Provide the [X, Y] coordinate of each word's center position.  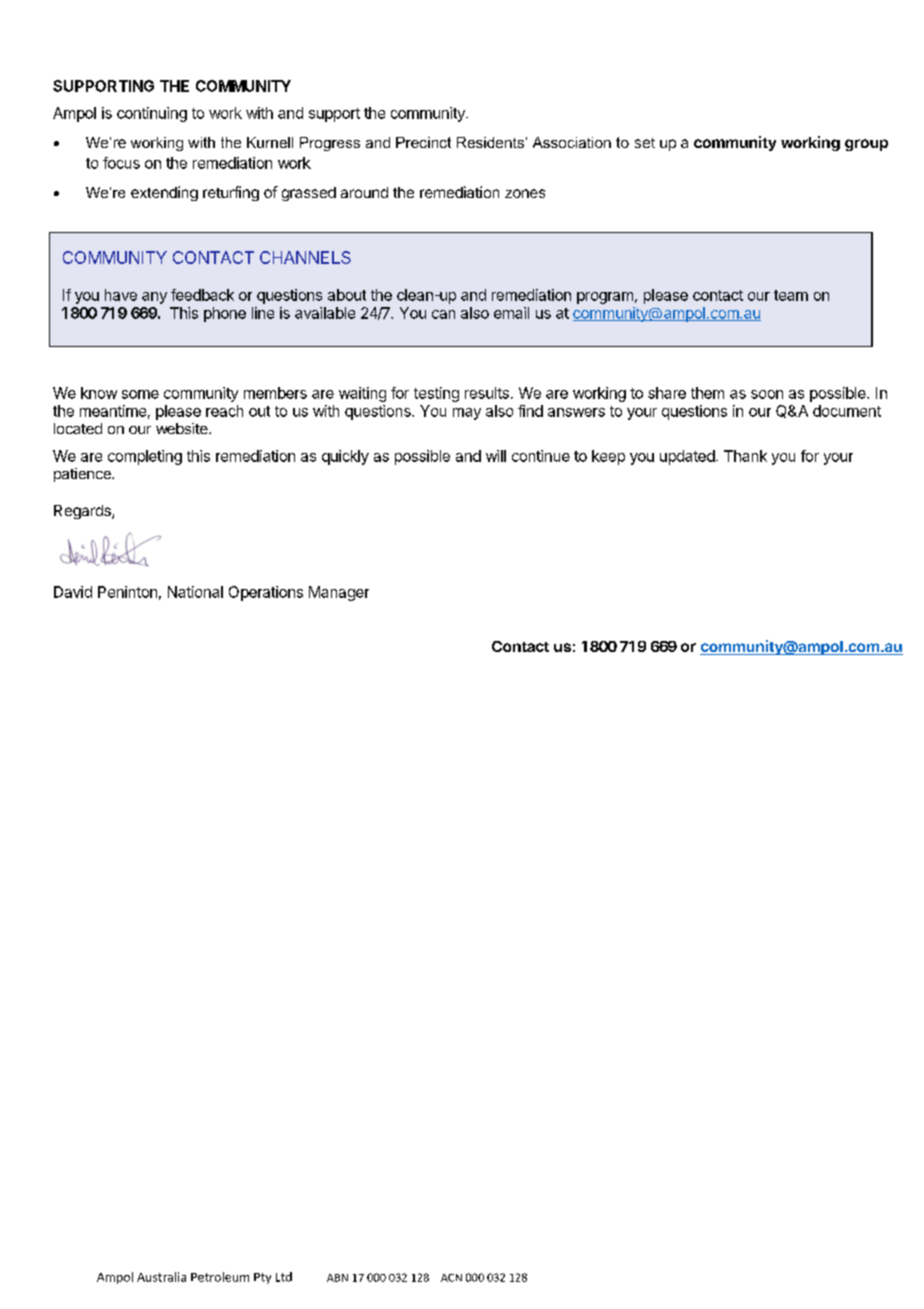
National [195, 592]
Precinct [423, 142]
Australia [161, 1277]
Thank [745, 456]
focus [121, 163]
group [866, 145]
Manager [339, 593]
